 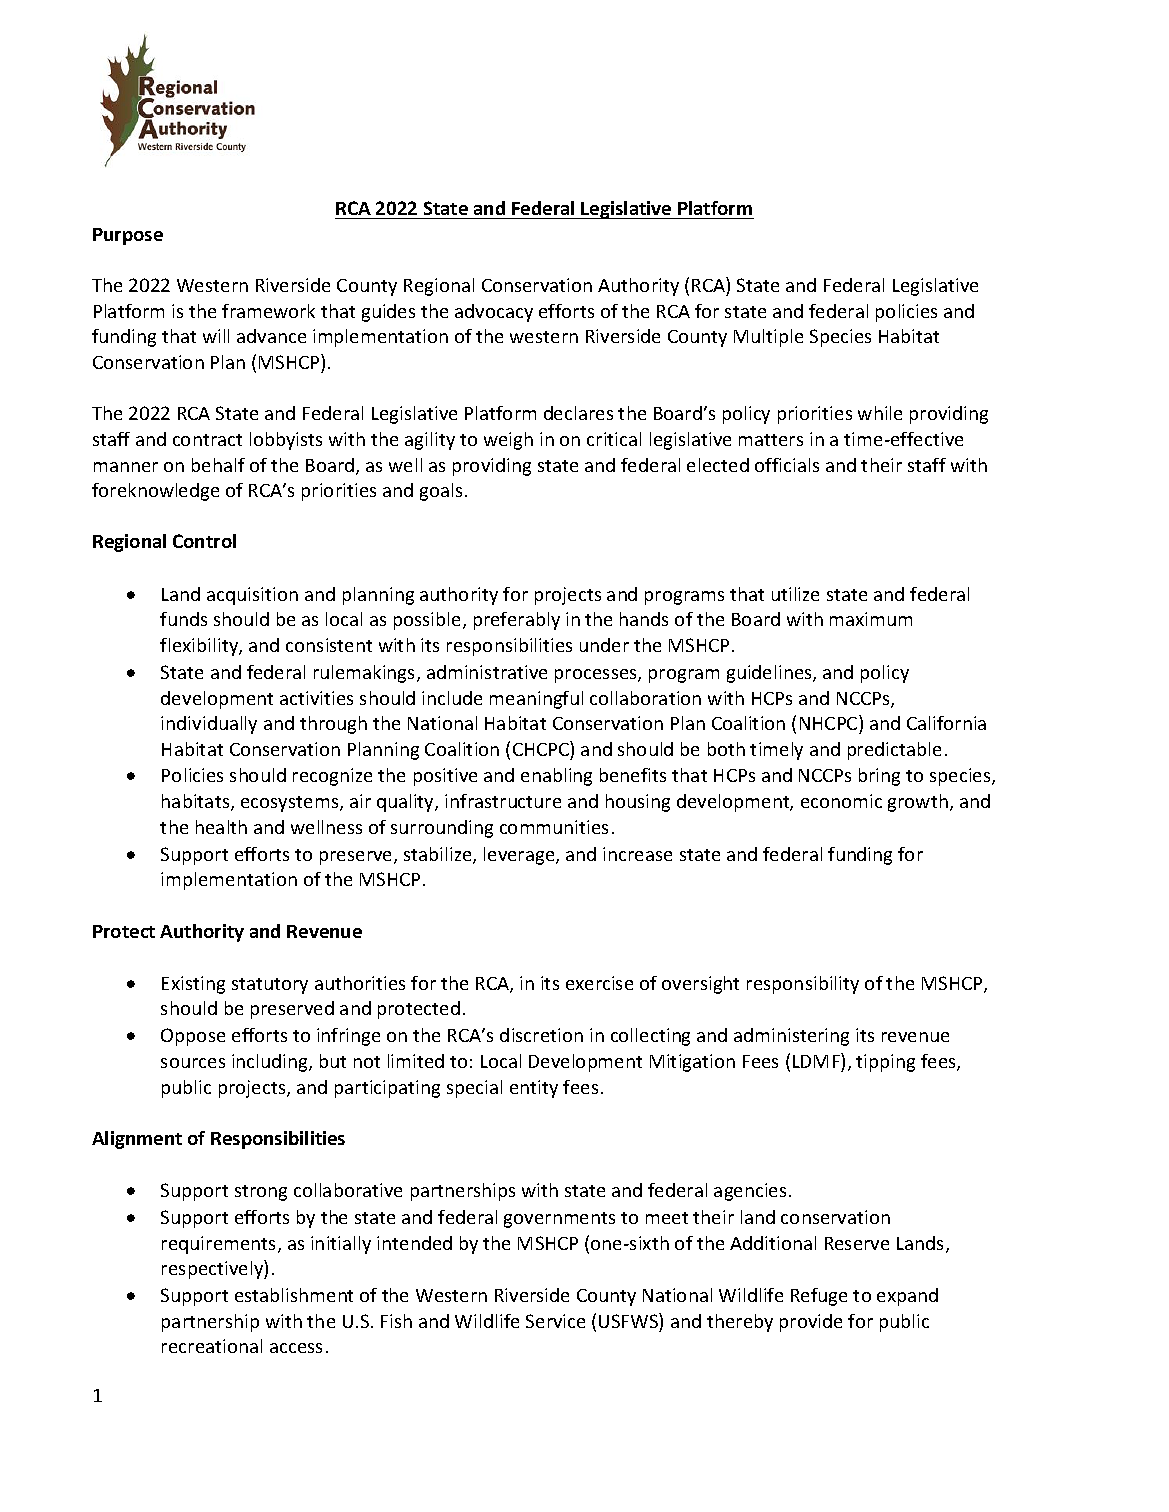 What do you see at coordinates (193, 1063) in the document?
I see `sources` at bounding box center [193, 1063].
